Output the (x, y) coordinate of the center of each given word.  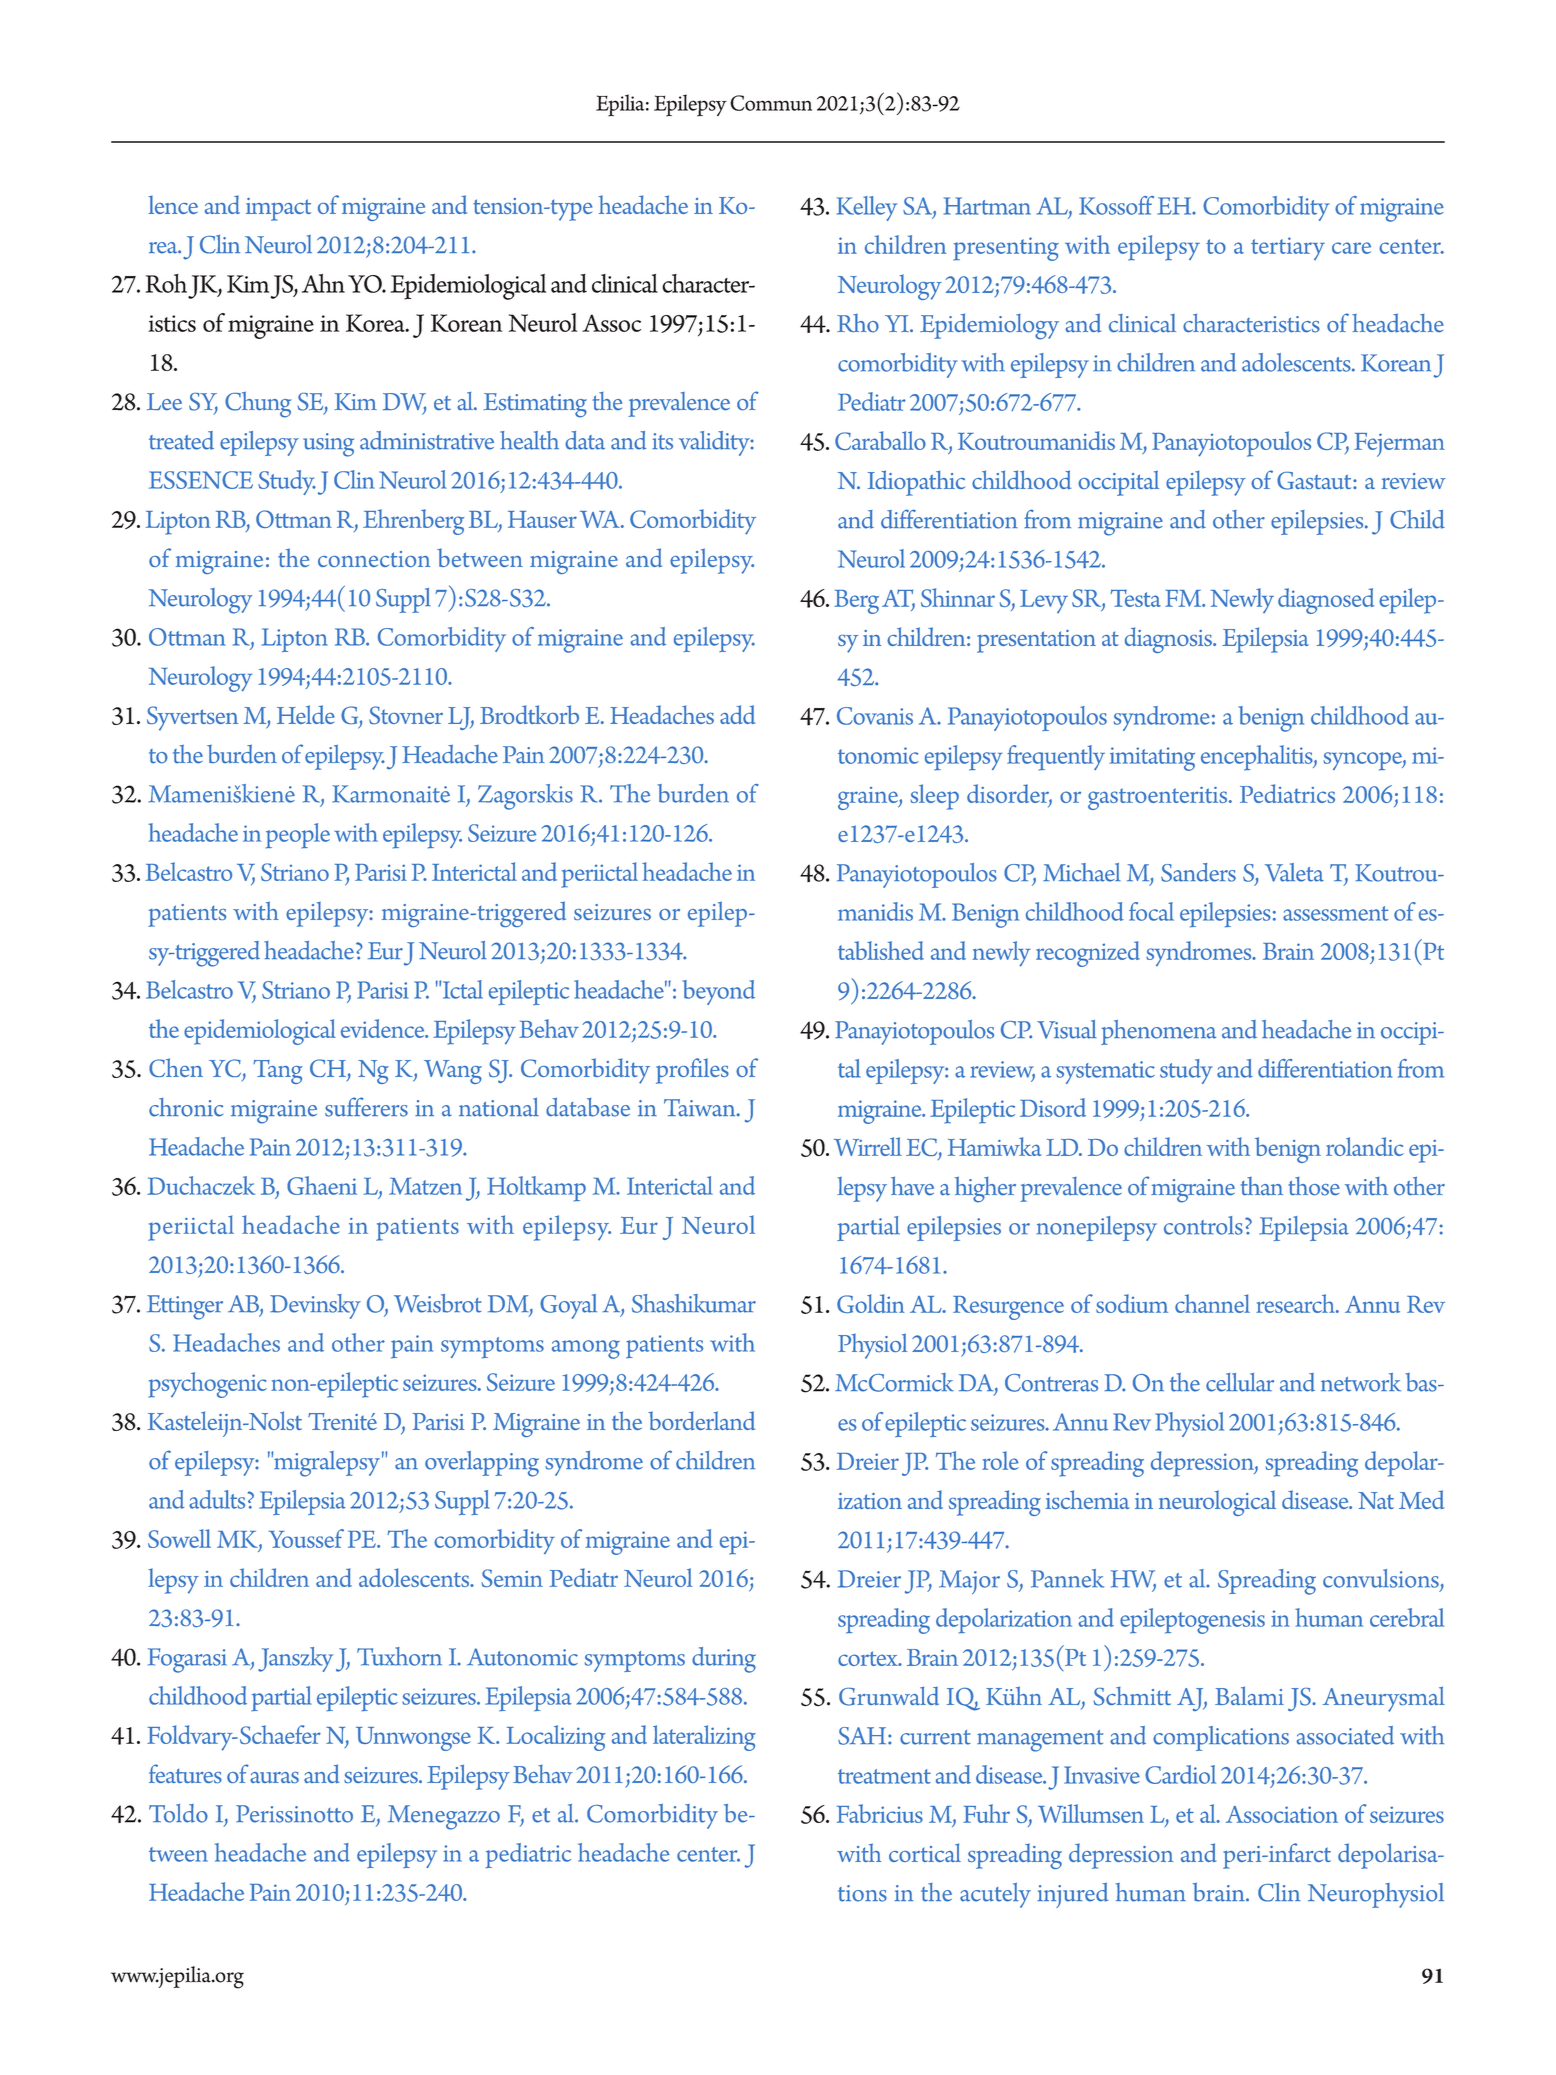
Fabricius (880, 1813)
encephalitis (1258, 758)
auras (274, 1777)
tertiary (1288, 248)
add (737, 714)
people (298, 836)
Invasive (1102, 1775)
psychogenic (207, 1385)
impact (278, 209)
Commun (771, 103)
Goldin (871, 1303)
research (1296, 1303)
